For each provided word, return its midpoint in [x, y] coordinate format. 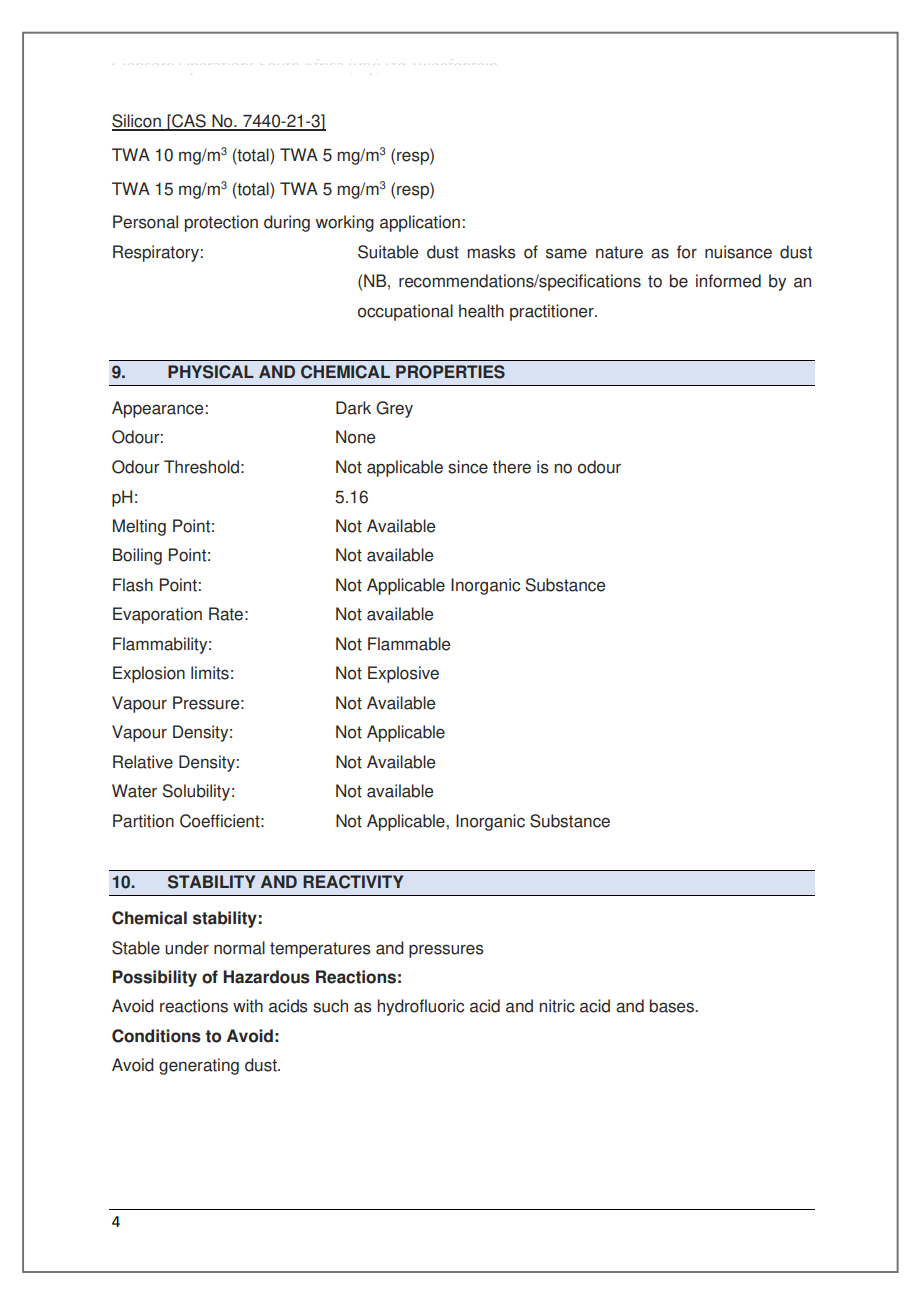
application [420, 223]
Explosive [403, 674]
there [512, 467]
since [468, 467]
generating [199, 1066]
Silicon [137, 122]
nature [619, 252]
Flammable [409, 644]
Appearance [157, 409]
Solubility [196, 792]
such [330, 1006]
